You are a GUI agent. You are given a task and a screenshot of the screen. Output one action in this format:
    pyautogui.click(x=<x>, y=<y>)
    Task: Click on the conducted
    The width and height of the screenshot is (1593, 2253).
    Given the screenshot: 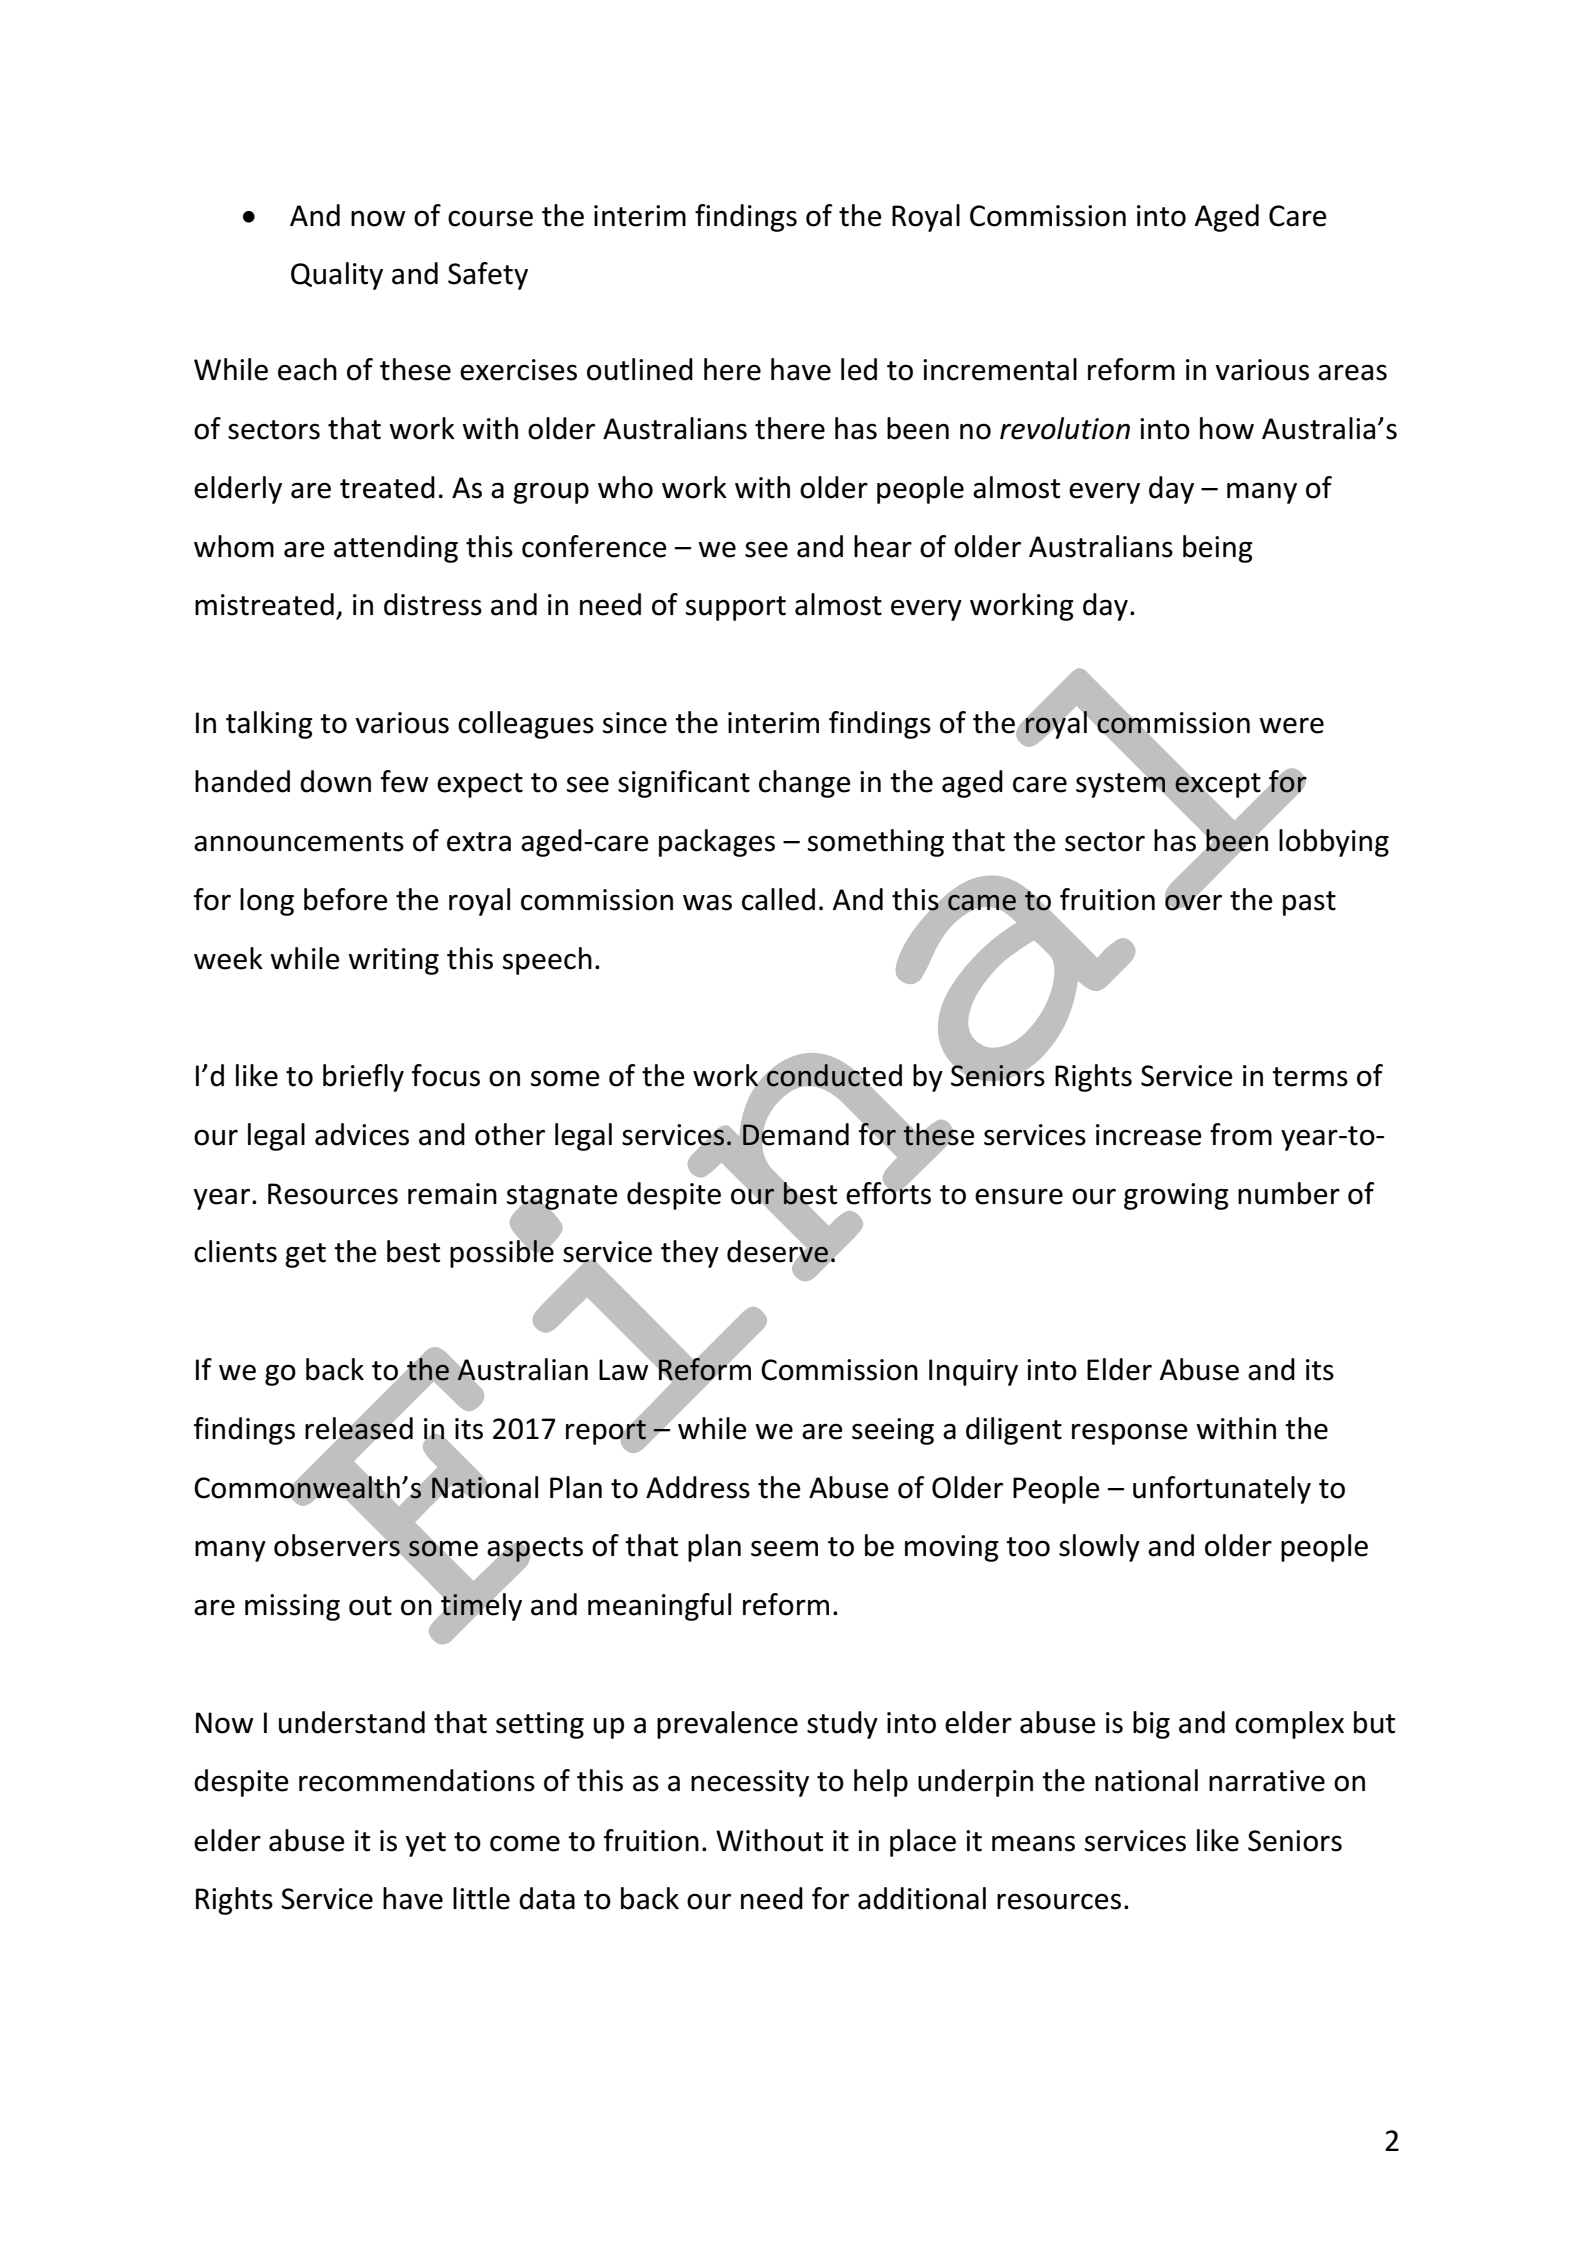 What is the action you would take?
    pyautogui.click(x=834, y=1075)
